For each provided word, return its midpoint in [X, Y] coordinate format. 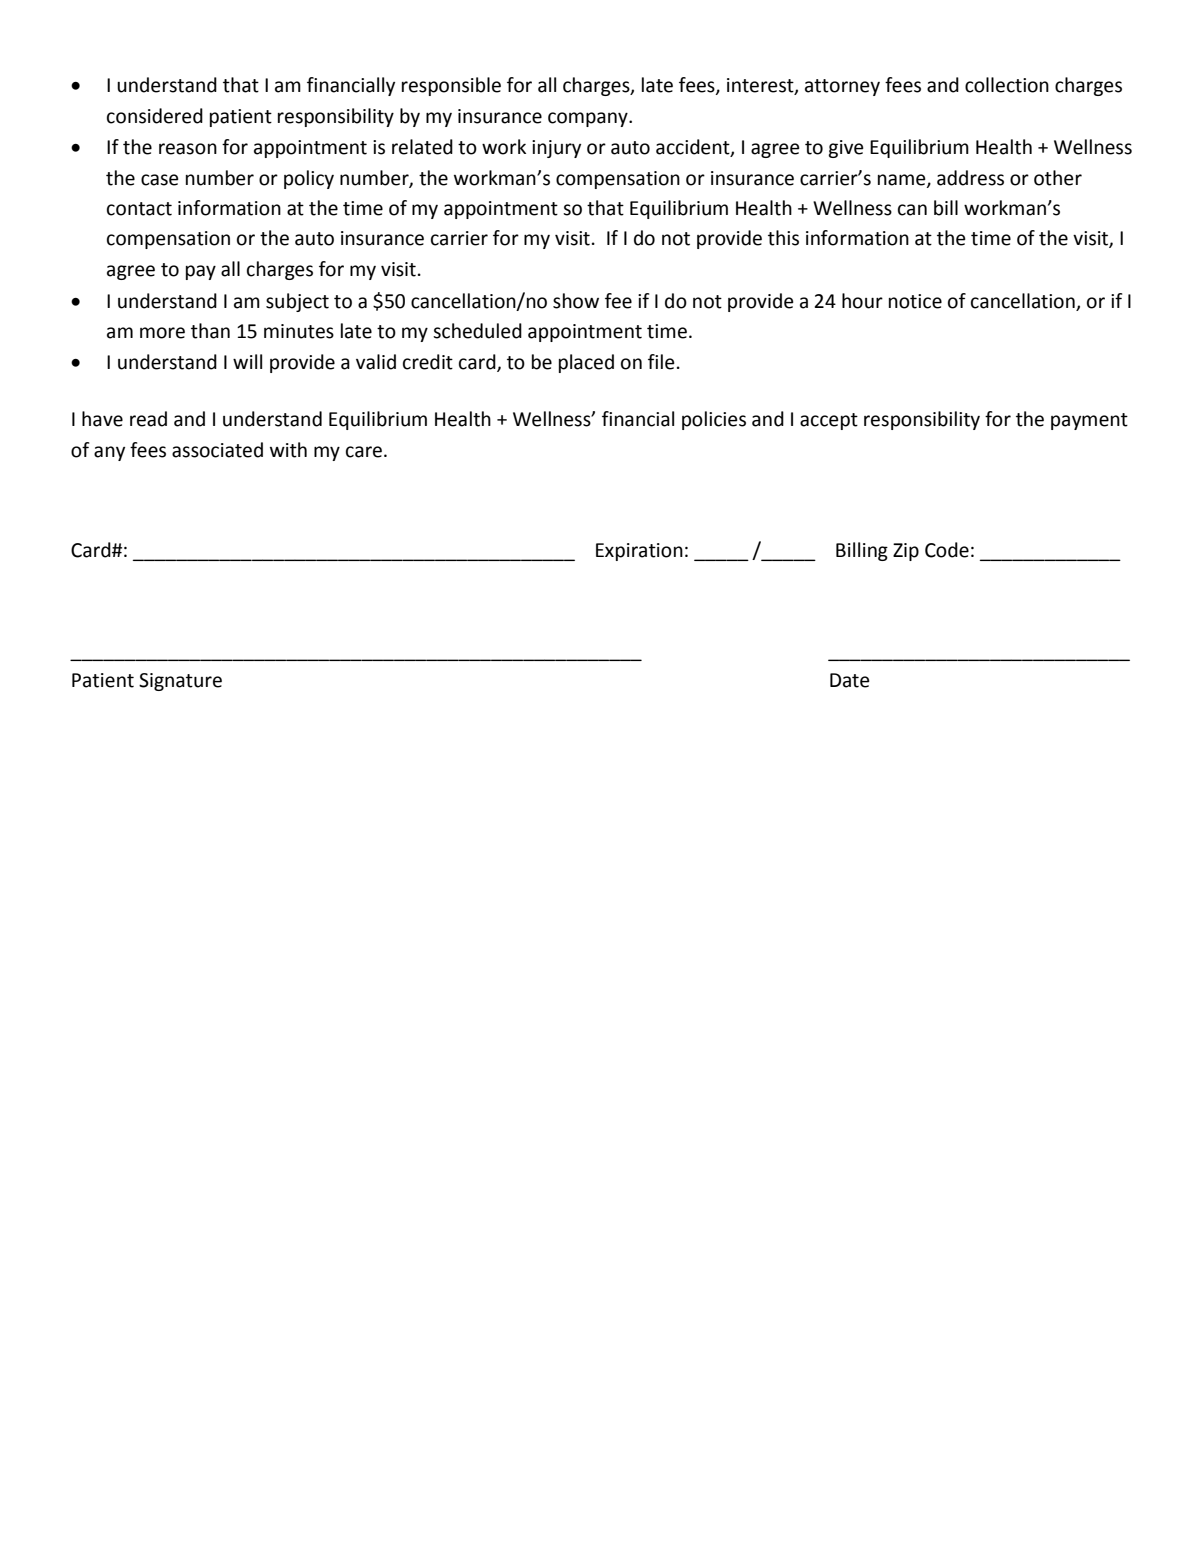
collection [1007, 85]
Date [850, 680]
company [589, 119]
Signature [180, 682]
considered [155, 116]
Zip [906, 552]
